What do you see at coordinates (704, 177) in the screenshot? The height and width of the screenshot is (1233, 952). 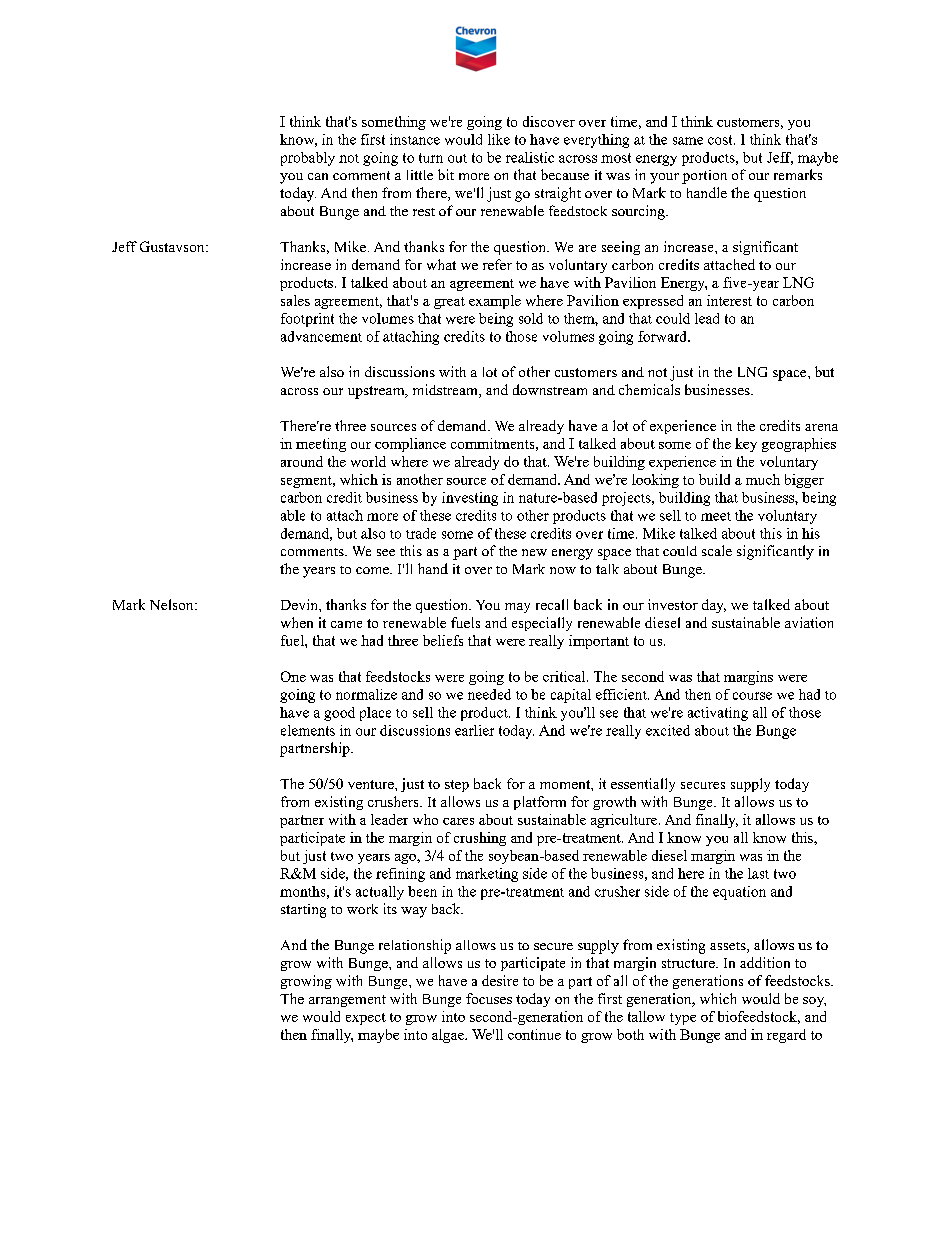 I see `portion` at bounding box center [704, 177].
